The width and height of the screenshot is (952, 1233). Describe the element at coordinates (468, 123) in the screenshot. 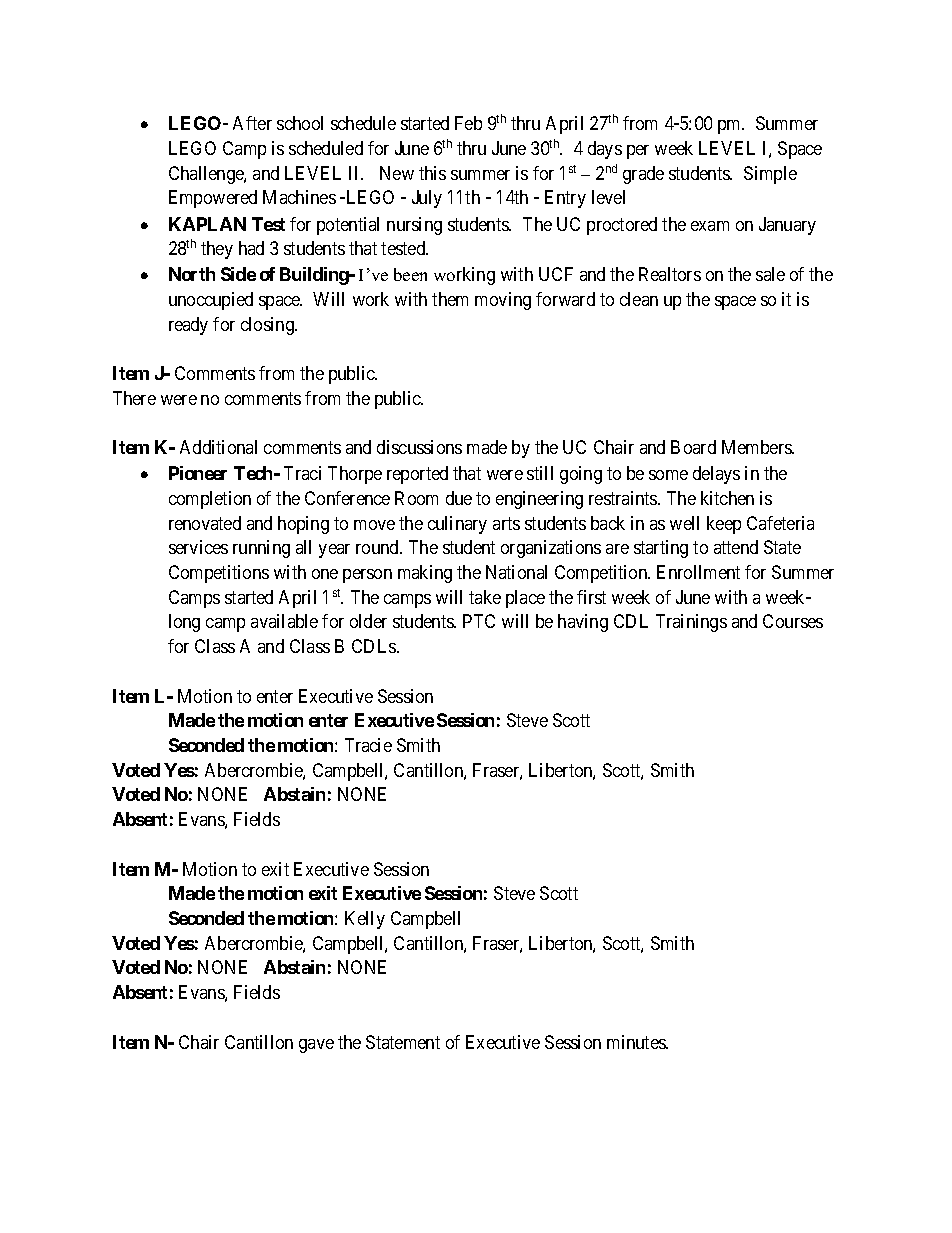

I see `Feb` at that location.
